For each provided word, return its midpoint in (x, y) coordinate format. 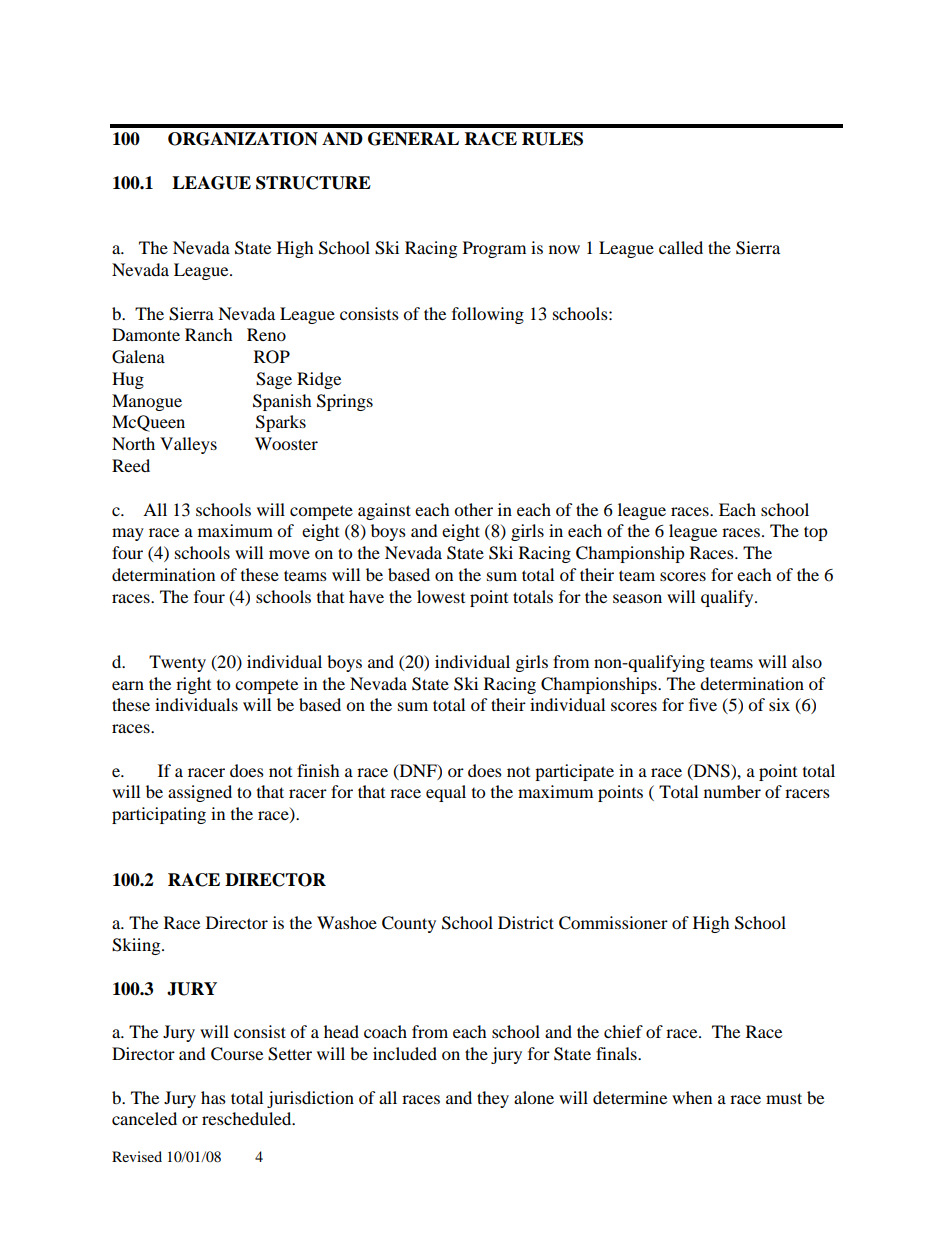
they (493, 1099)
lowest (441, 596)
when (692, 1097)
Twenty (177, 663)
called (681, 247)
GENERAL (413, 139)
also (807, 661)
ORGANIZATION (243, 139)
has (213, 1097)
